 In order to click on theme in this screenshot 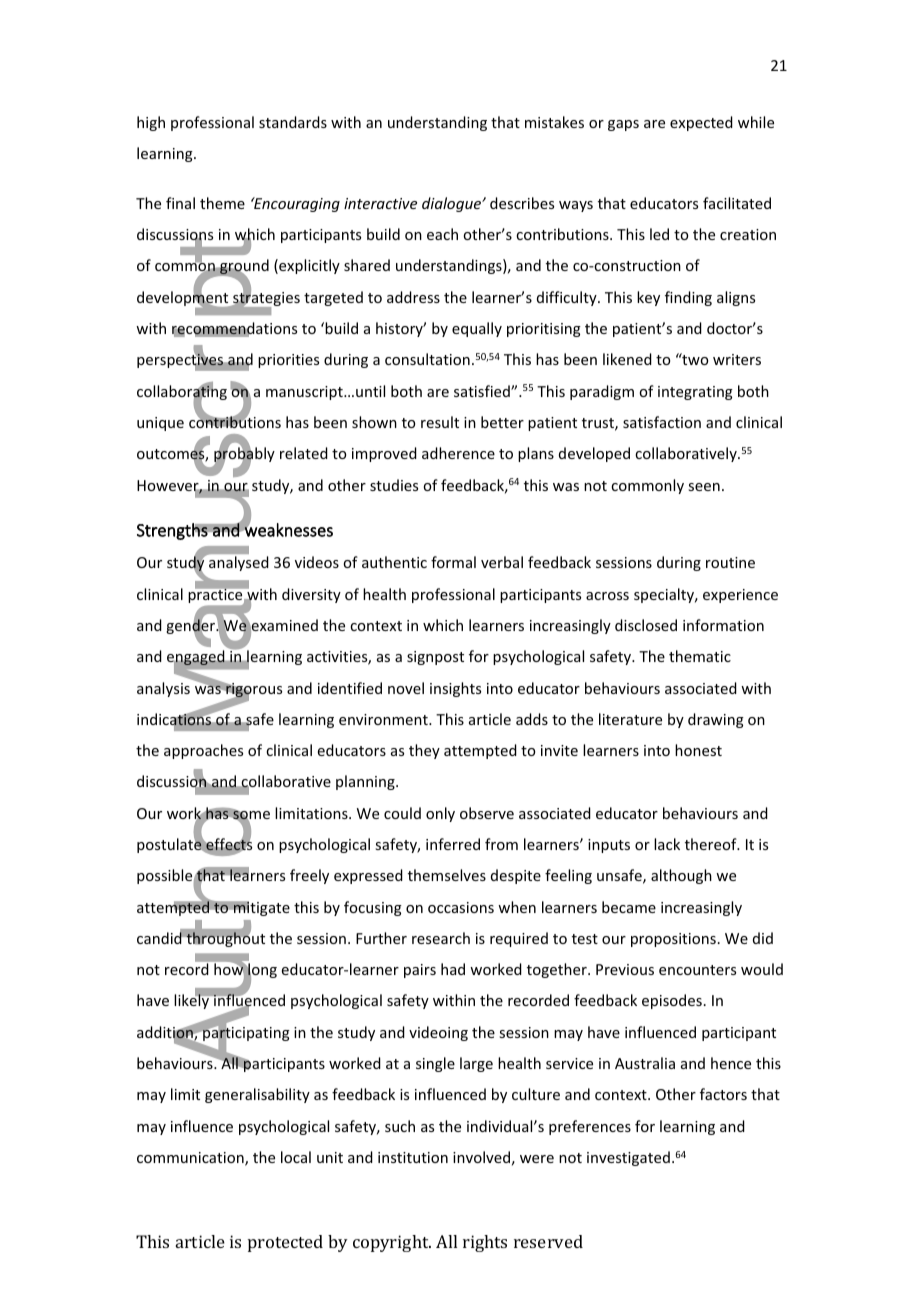, I will do `click(222, 203)`.
